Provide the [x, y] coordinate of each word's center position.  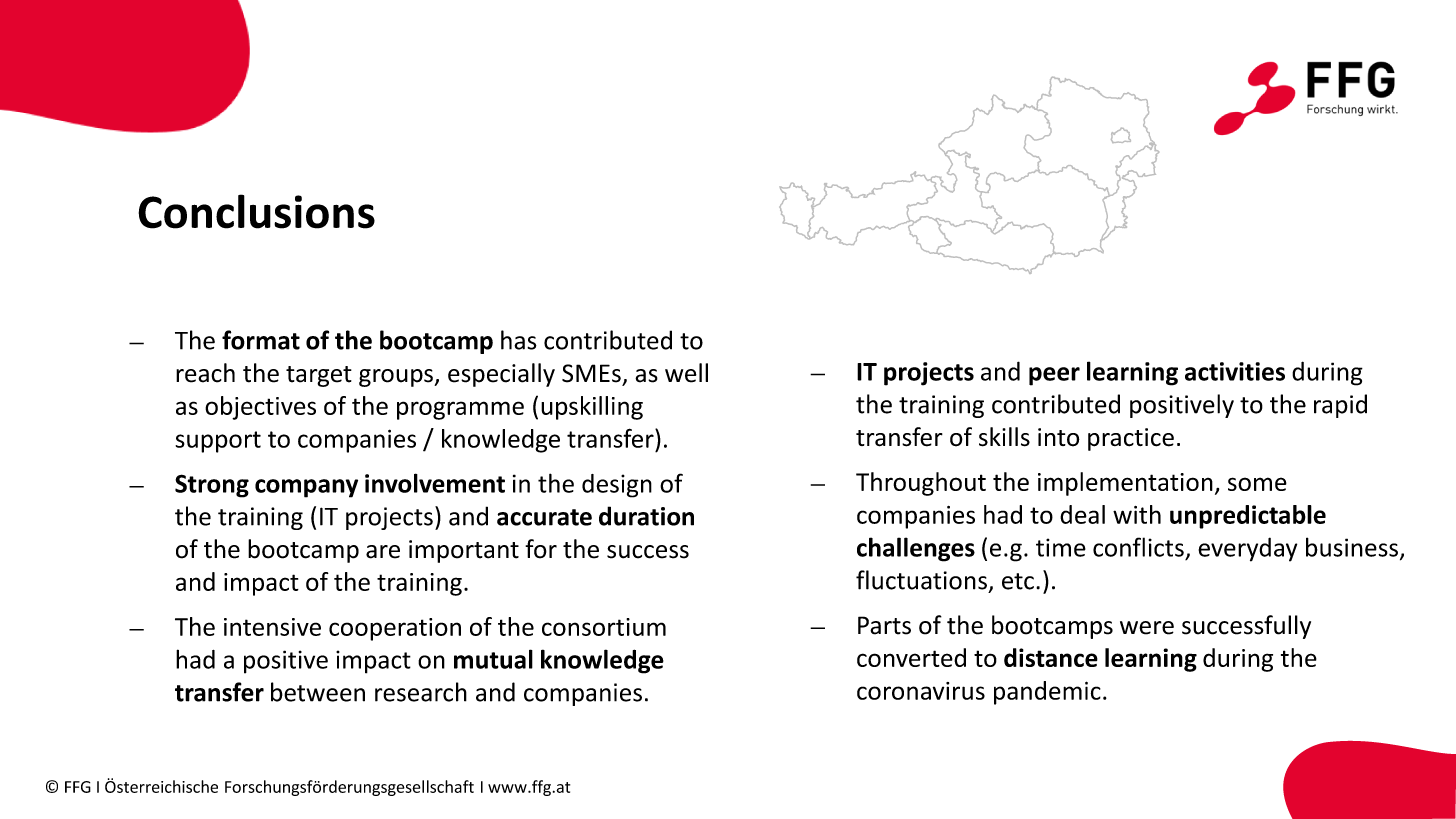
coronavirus [921, 691]
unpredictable [1248, 517]
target [319, 376]
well [686, 373]
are [383, 552]
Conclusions [256, 211]
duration [646, 516]
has [519, 340]
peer [1054, 376]
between [318, 692]
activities [1235, 371]
